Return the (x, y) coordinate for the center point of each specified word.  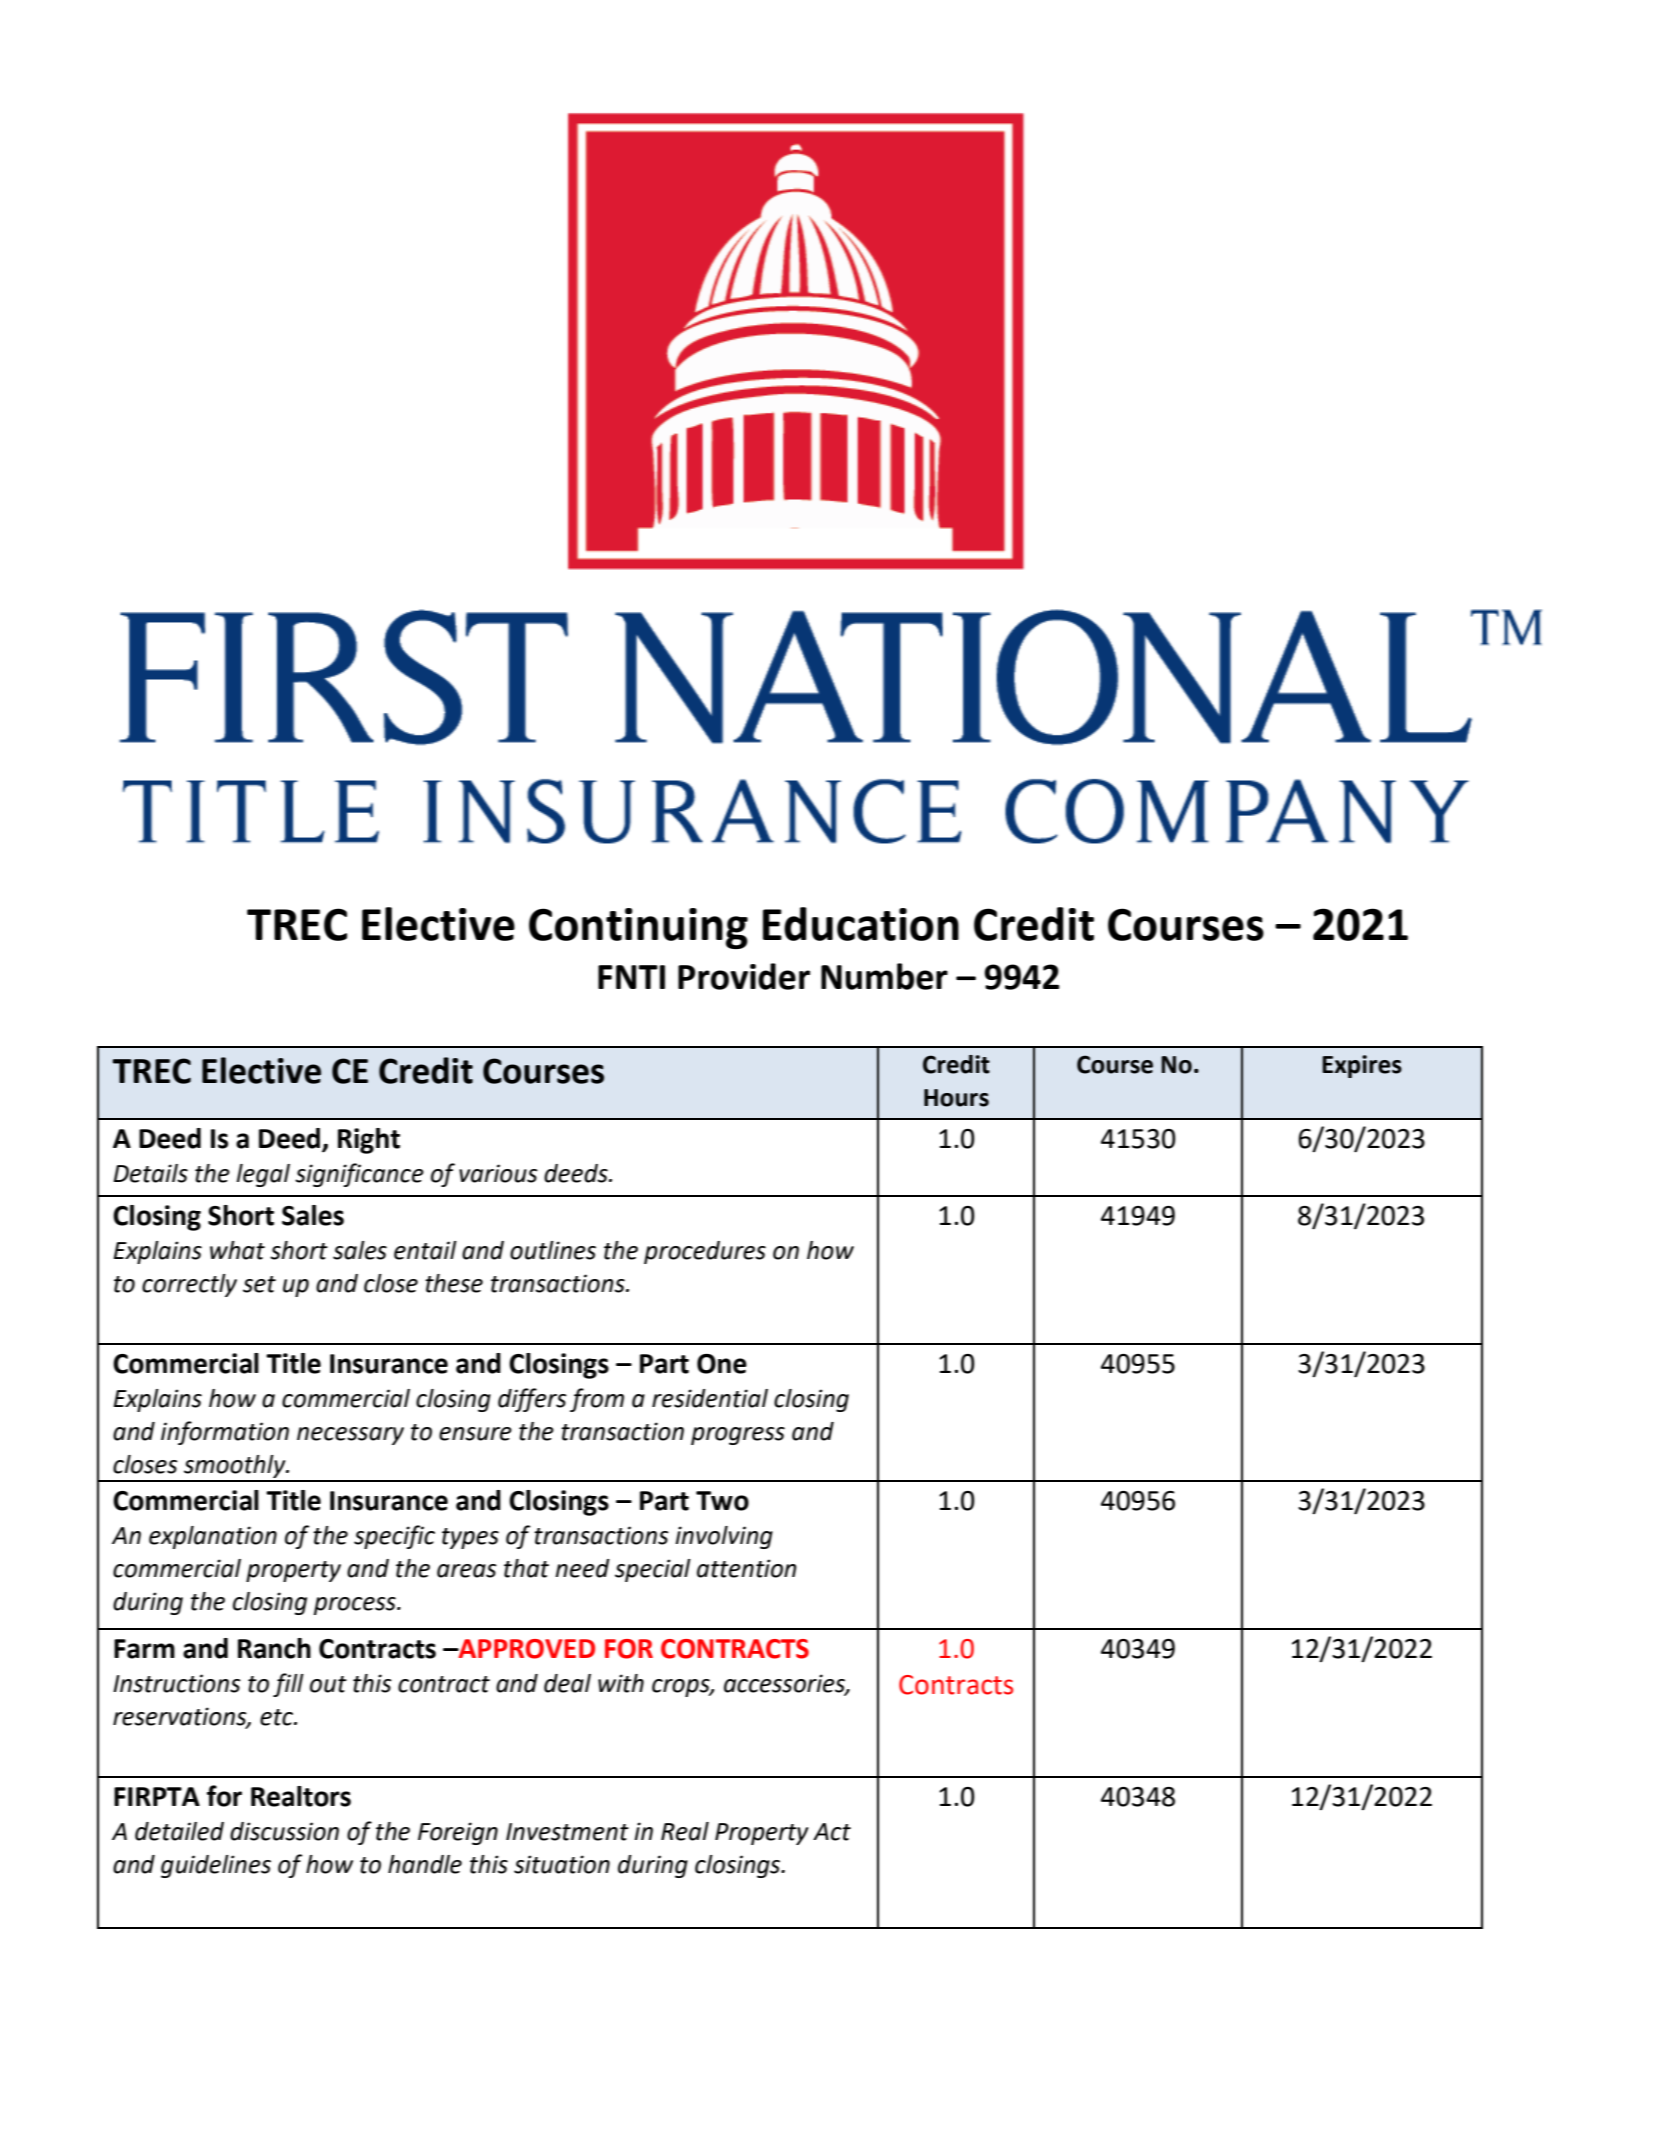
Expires (1362, 1066)
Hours (956, 1098)
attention (747, 1568)
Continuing (638, 928)
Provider (744, 976)
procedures (705, 1252)
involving (724, 1537)
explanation (213, 1537)
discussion (284, 1831)
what (237, 1250)
